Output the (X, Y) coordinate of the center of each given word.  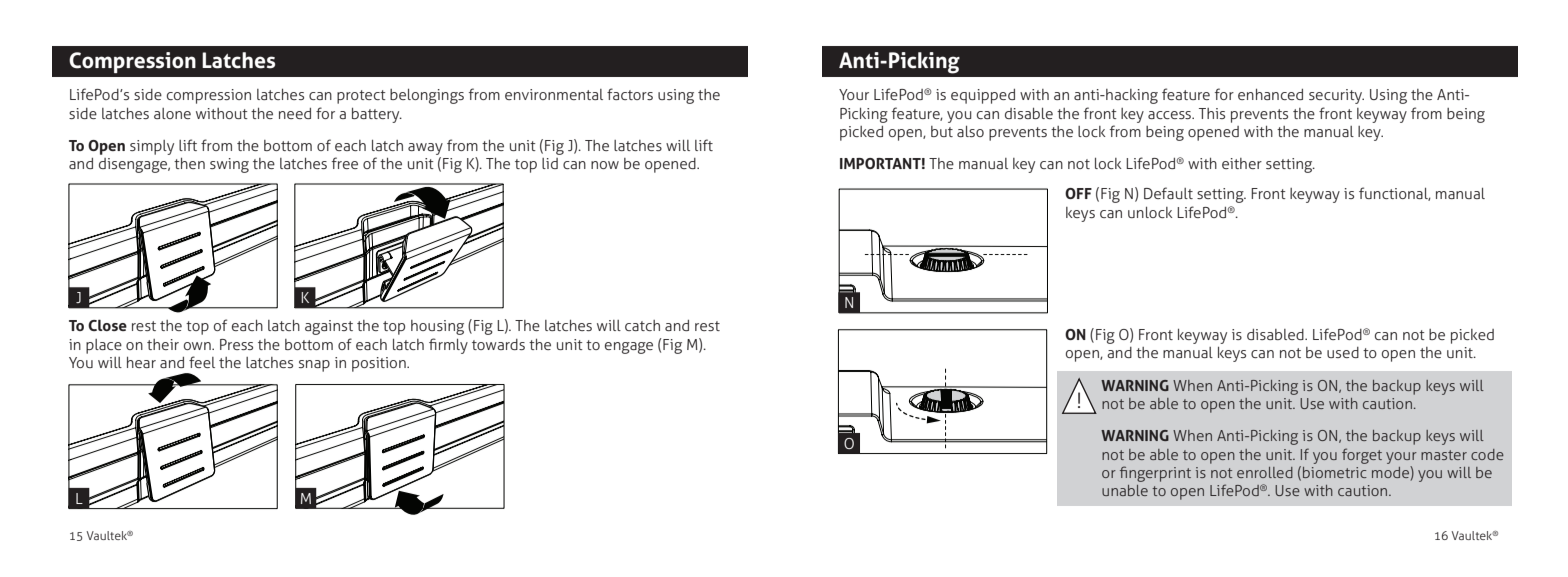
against (329, 327)
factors (630, 94)
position (380, 364)
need (295, 113)
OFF (1078, 193)
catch (642, 325)
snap (314, 366)
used (1343, 352)
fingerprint (1155, 474)
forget (1362, 456)
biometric (1335, 472)
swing (229, 165)
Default (1168, 193)
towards (498, 344)
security (1336, 96)
